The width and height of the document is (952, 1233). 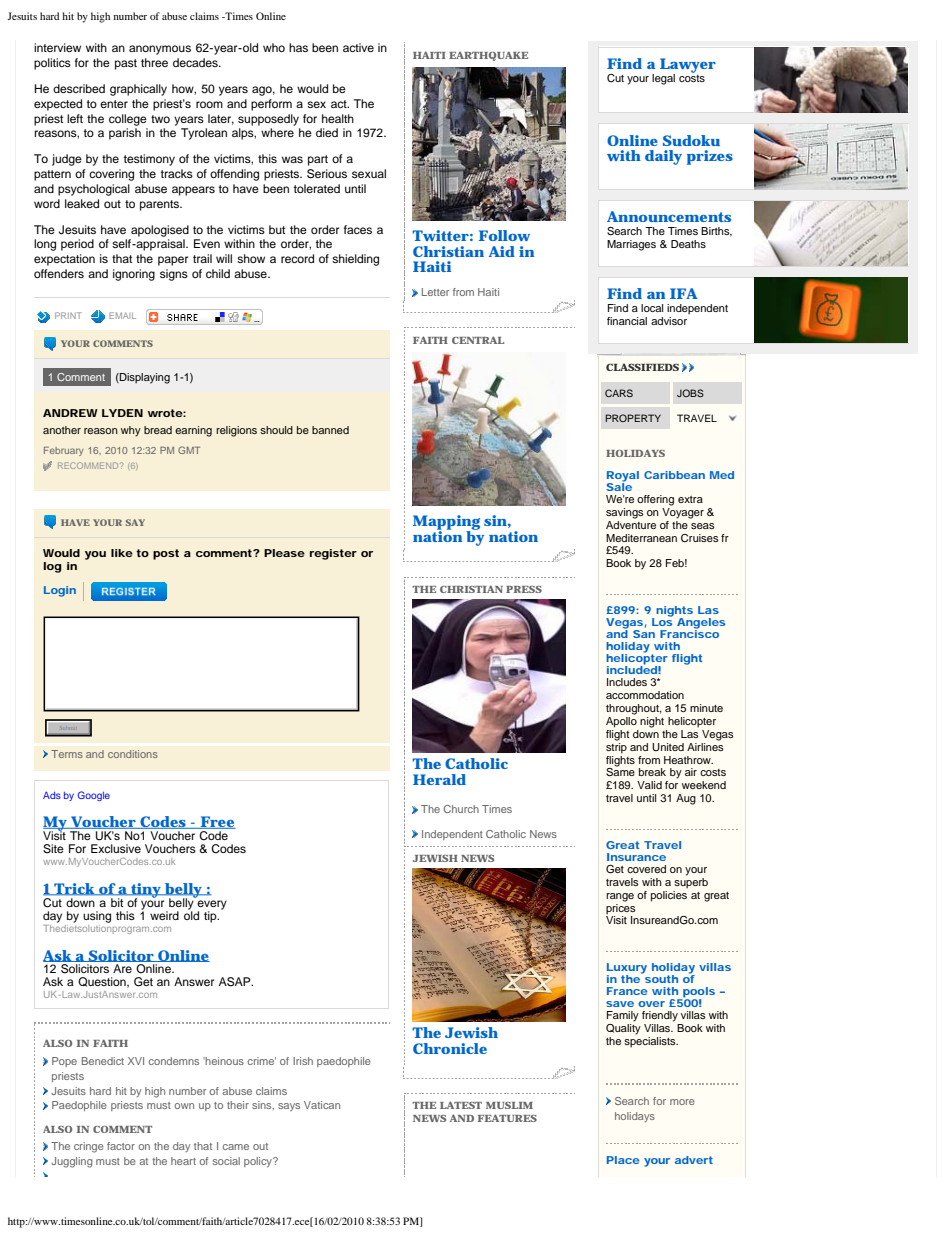 What do you see at coordinates (663, 79) in the document?
I see `legal` at bounding box center [663, 79].
